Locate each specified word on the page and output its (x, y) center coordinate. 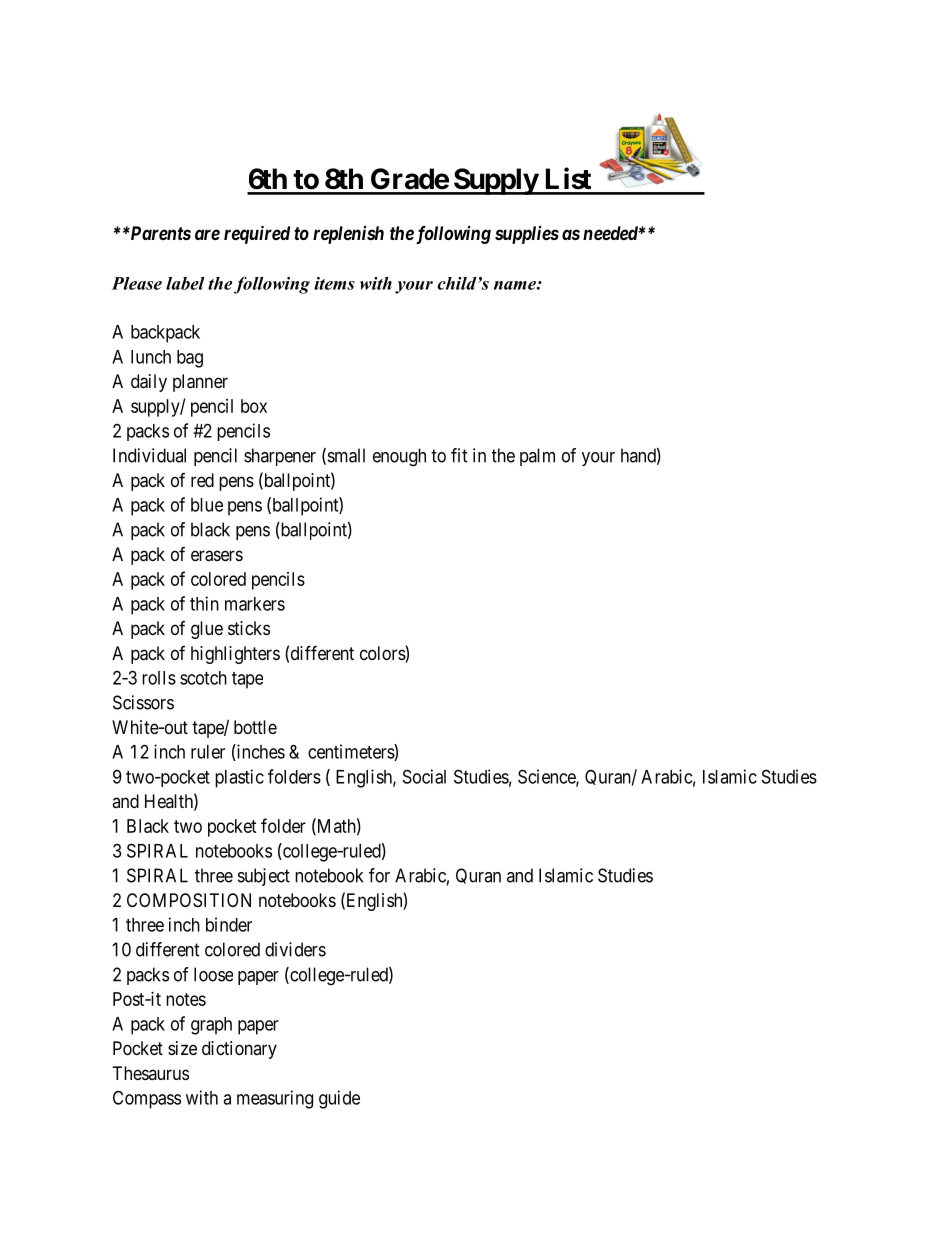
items (334, 283)
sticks (249, 628)
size (182, 1048)
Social (424, 776)
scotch (203, 678)
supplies (527, 235)
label (185, 283)
